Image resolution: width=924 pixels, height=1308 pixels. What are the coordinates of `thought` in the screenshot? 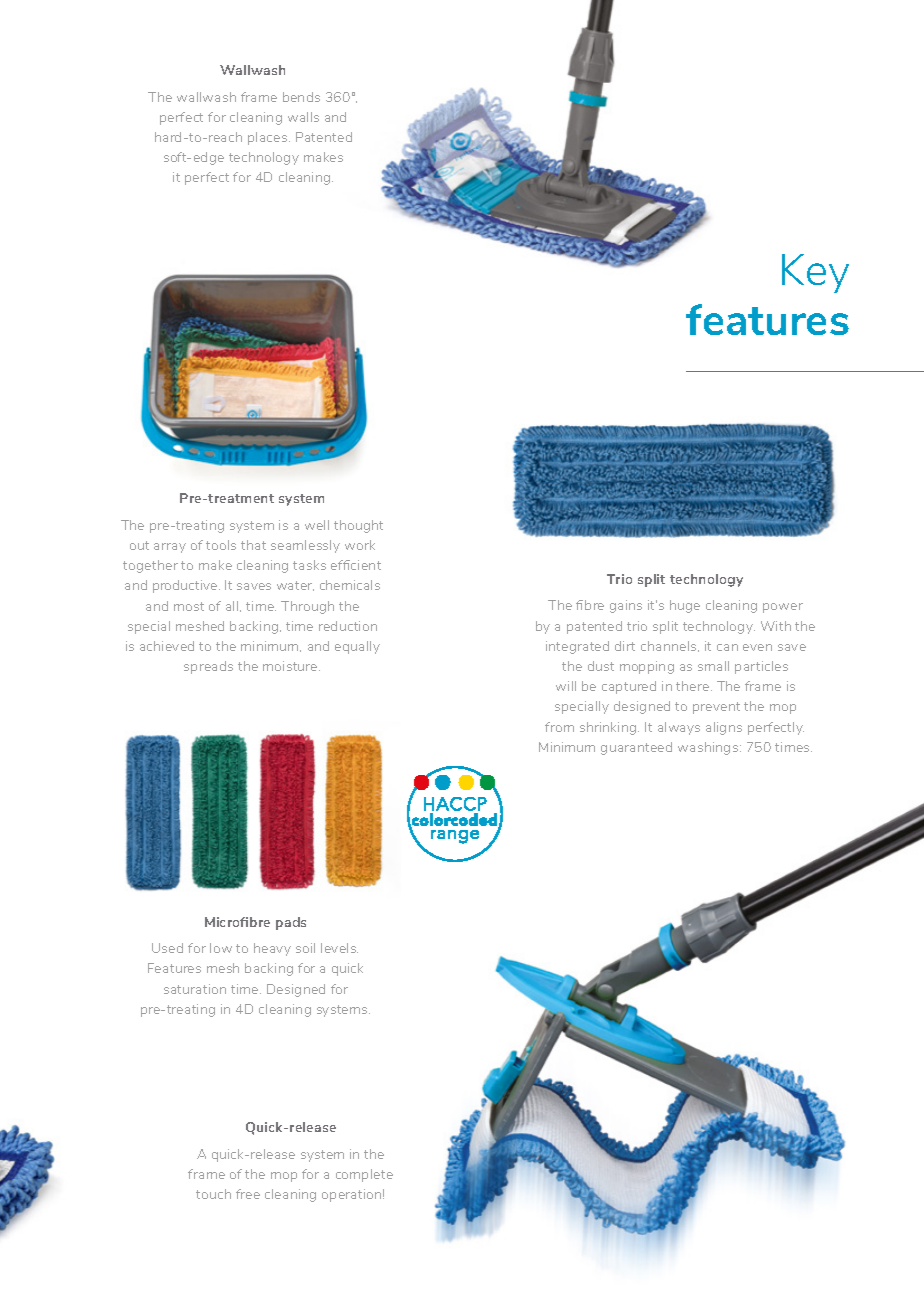 It's located at (358, 526).
